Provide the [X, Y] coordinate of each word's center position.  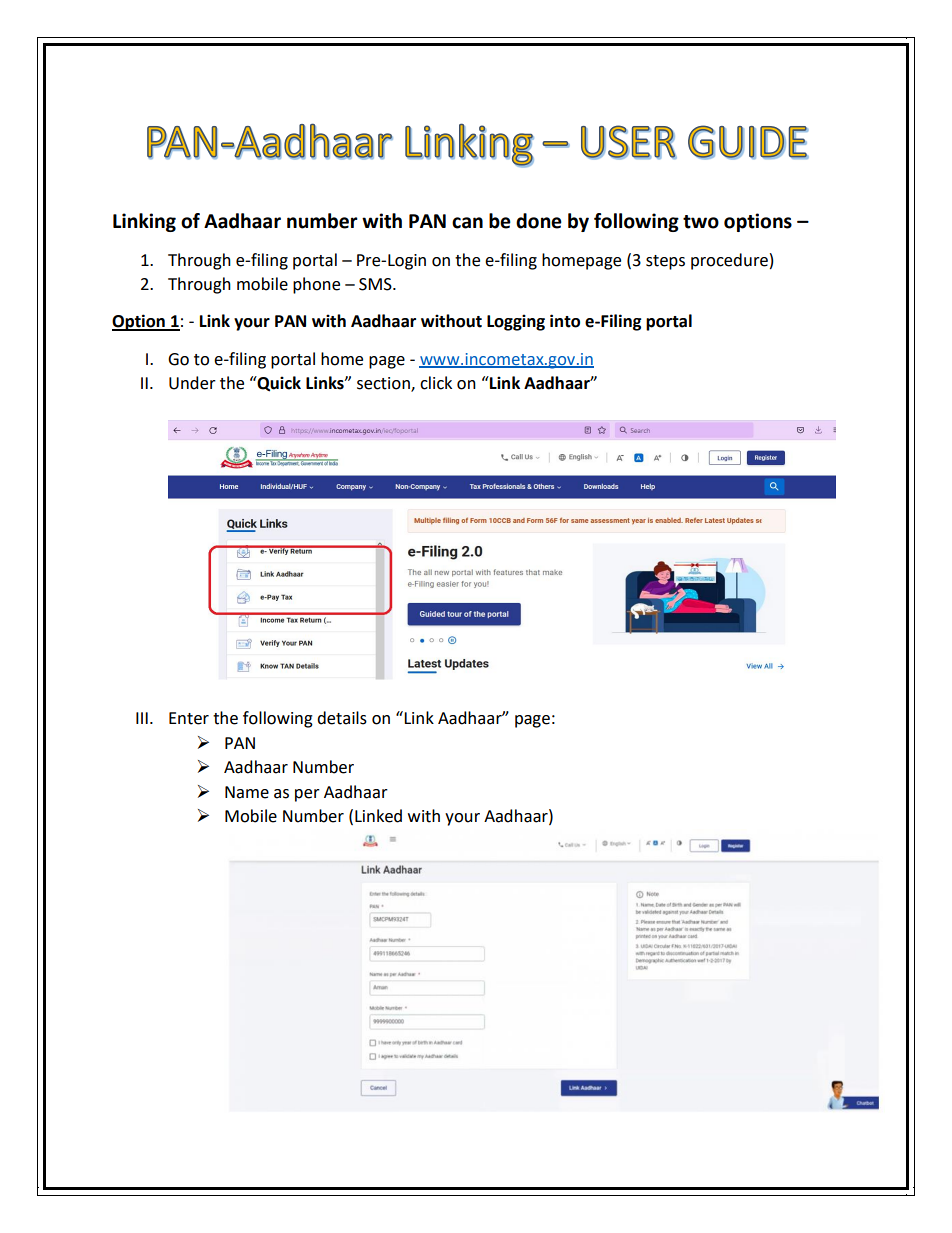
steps [665, 262]
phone [316, 285]
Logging [516, 322]
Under [192, 383]
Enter [189, 718]
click [436, 383]
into [565, 321]
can [467, 223]
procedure [729, 261]
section [384, 384]
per [307, 795]
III [142, 718]
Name [247, 792]
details [342, 718]
